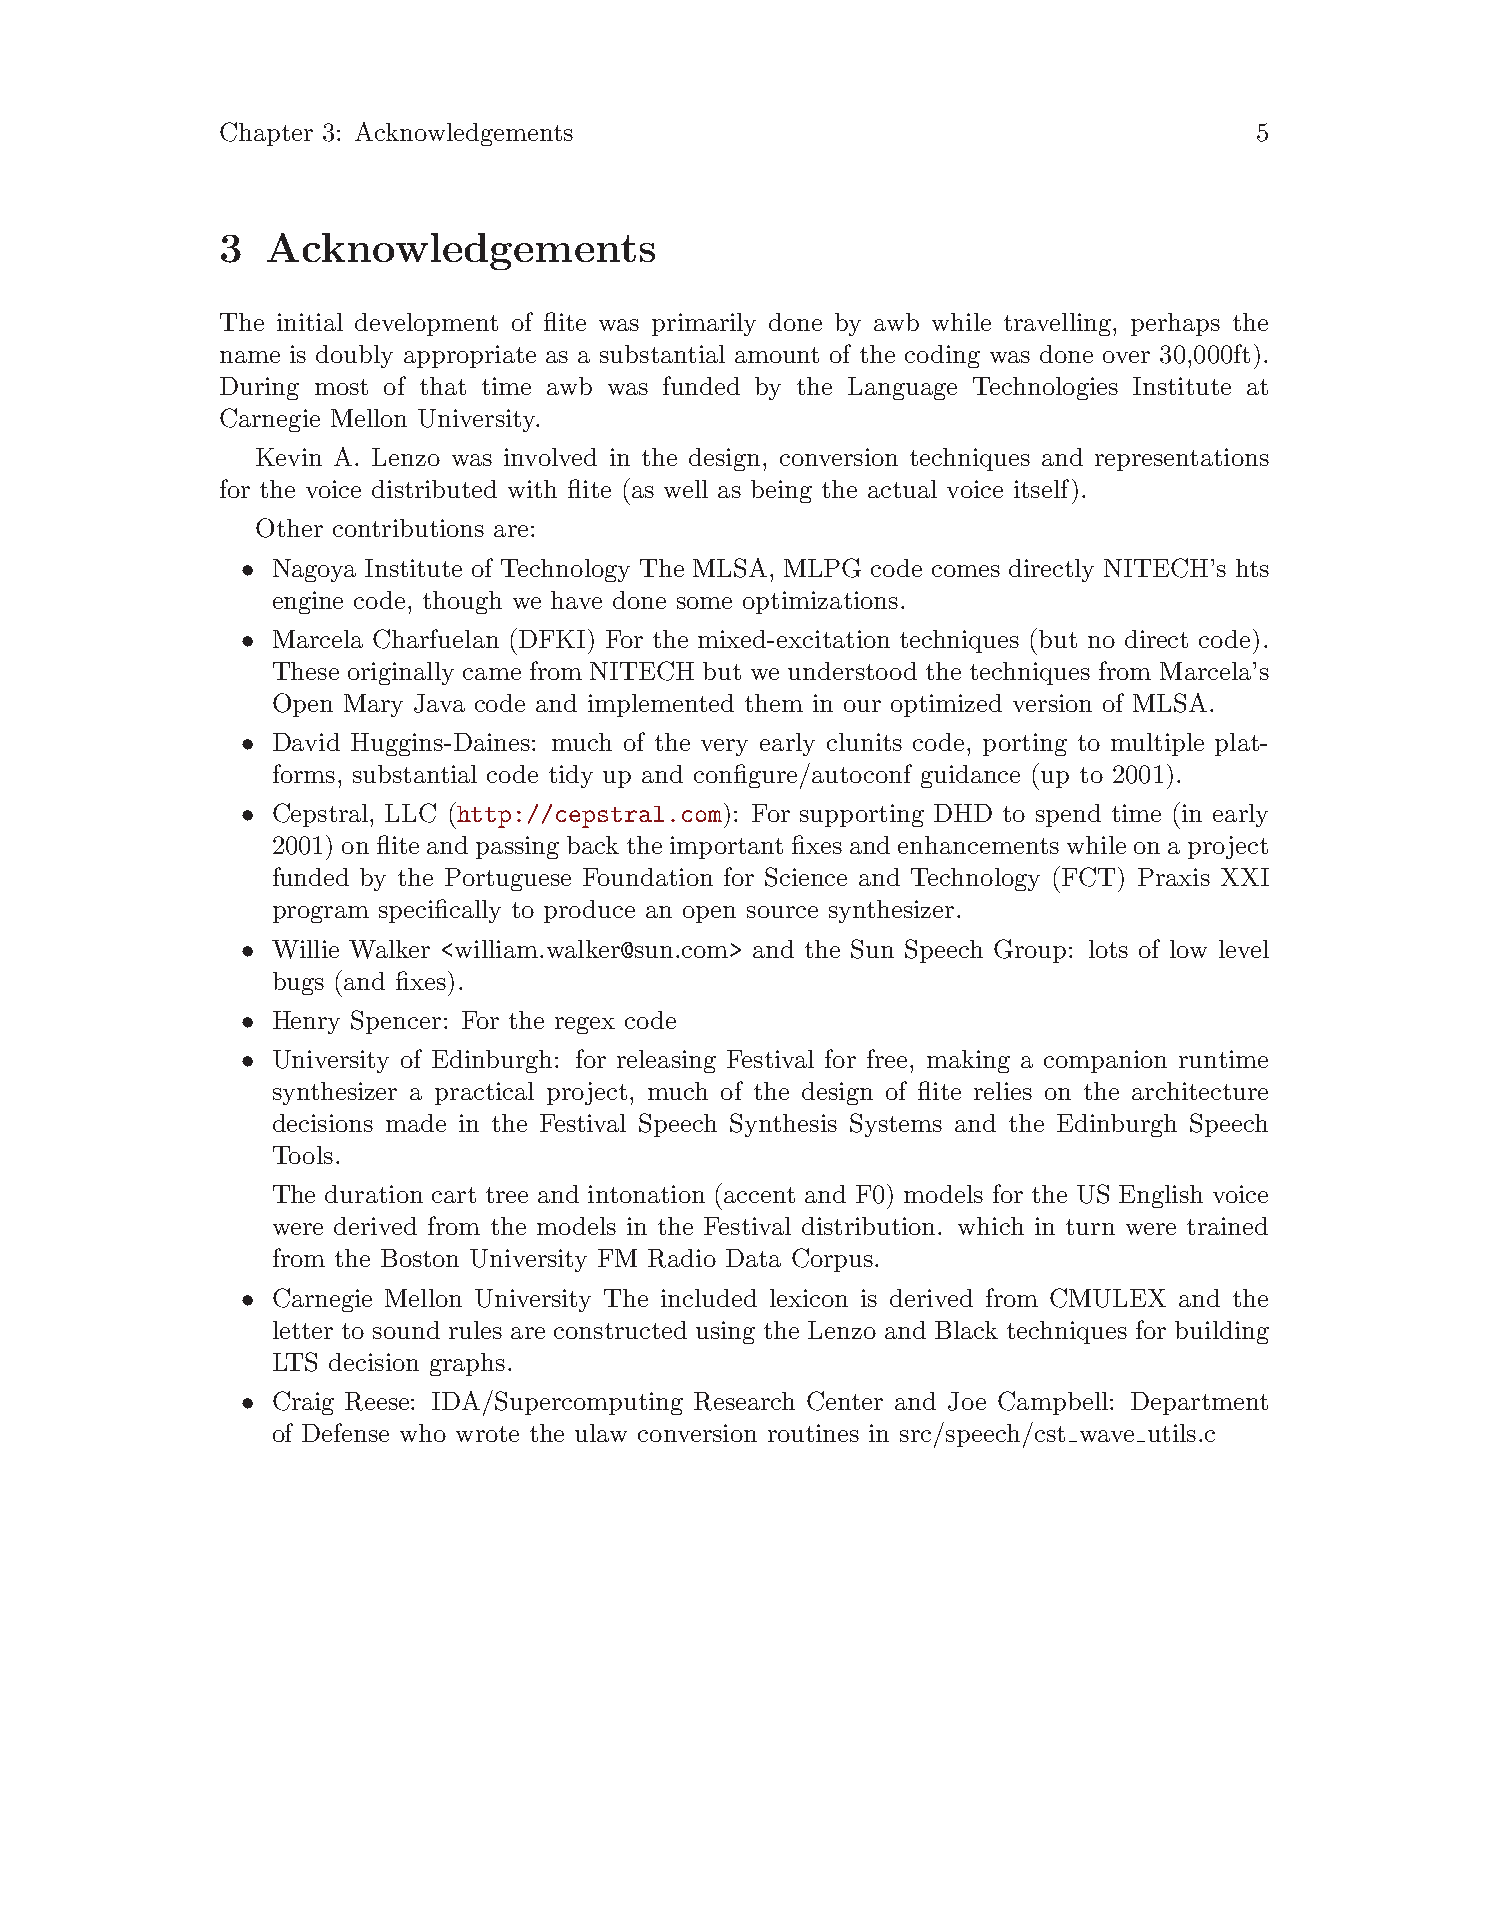 This image has width=1489, height=1927. I want to click on very, so click(724, 747).
